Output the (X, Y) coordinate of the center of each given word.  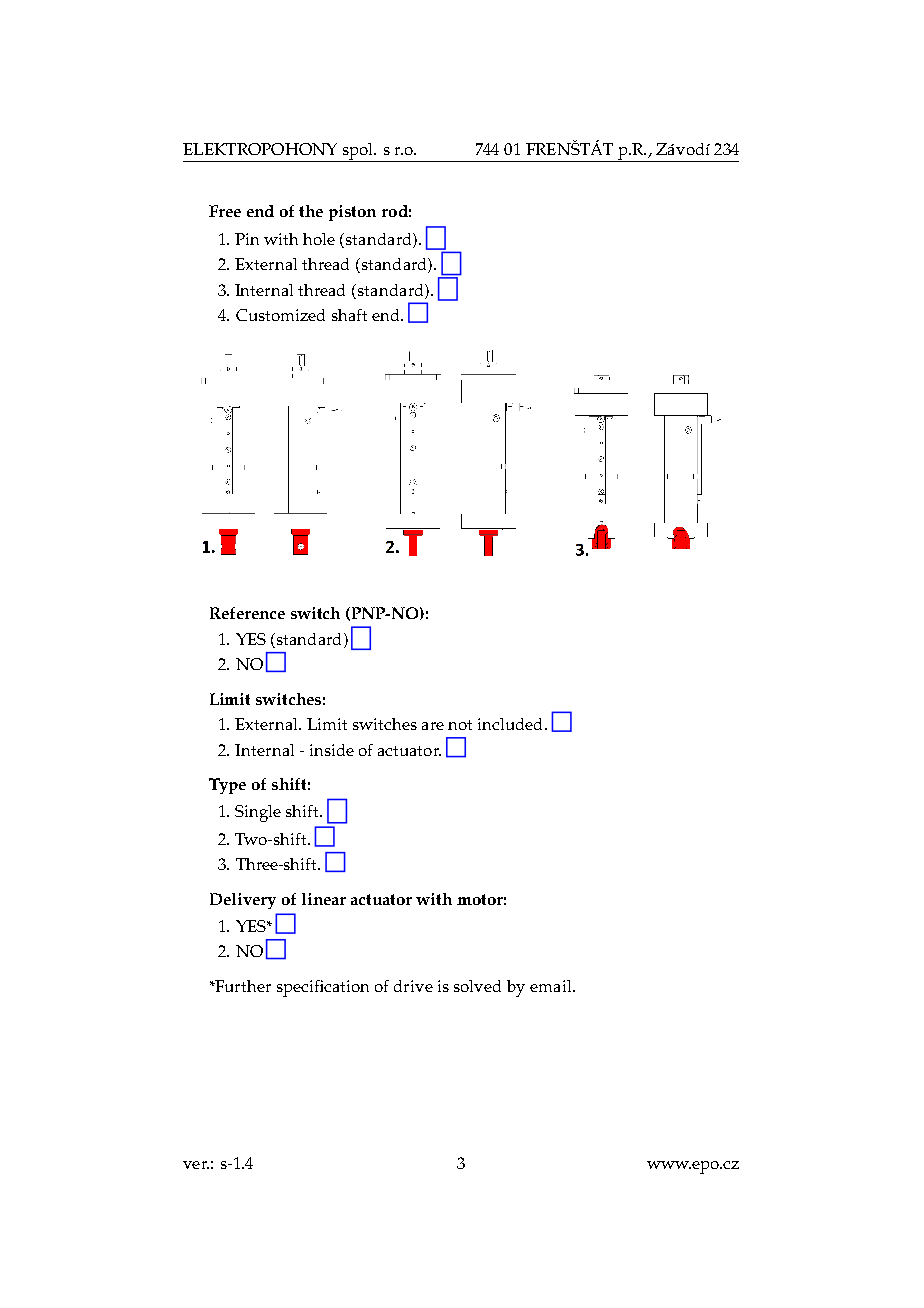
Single (258, 813)
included (512, 724)
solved (477, 986)
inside (332, 750)
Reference (247, 613)
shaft (349, 315)
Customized (280, 315)
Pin (247, 239)
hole (319, 239)
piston (352, 213)
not (460, 725)
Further (242, 986)
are (433, 726)
